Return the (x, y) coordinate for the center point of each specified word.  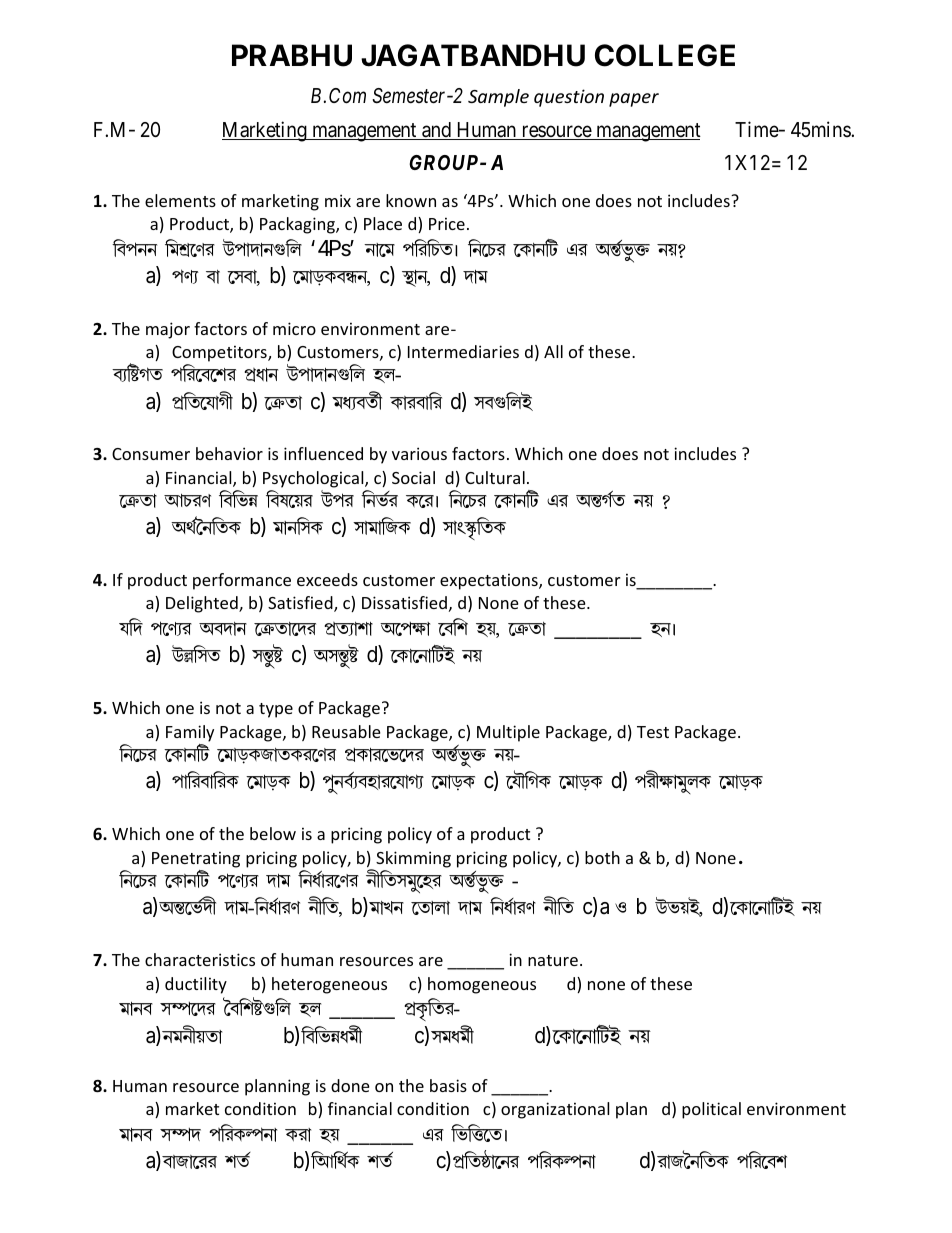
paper (634, 100)
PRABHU (292, 55)
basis (448, 1085)
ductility (196, 985)
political (711, 1110)
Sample (498, 98)
